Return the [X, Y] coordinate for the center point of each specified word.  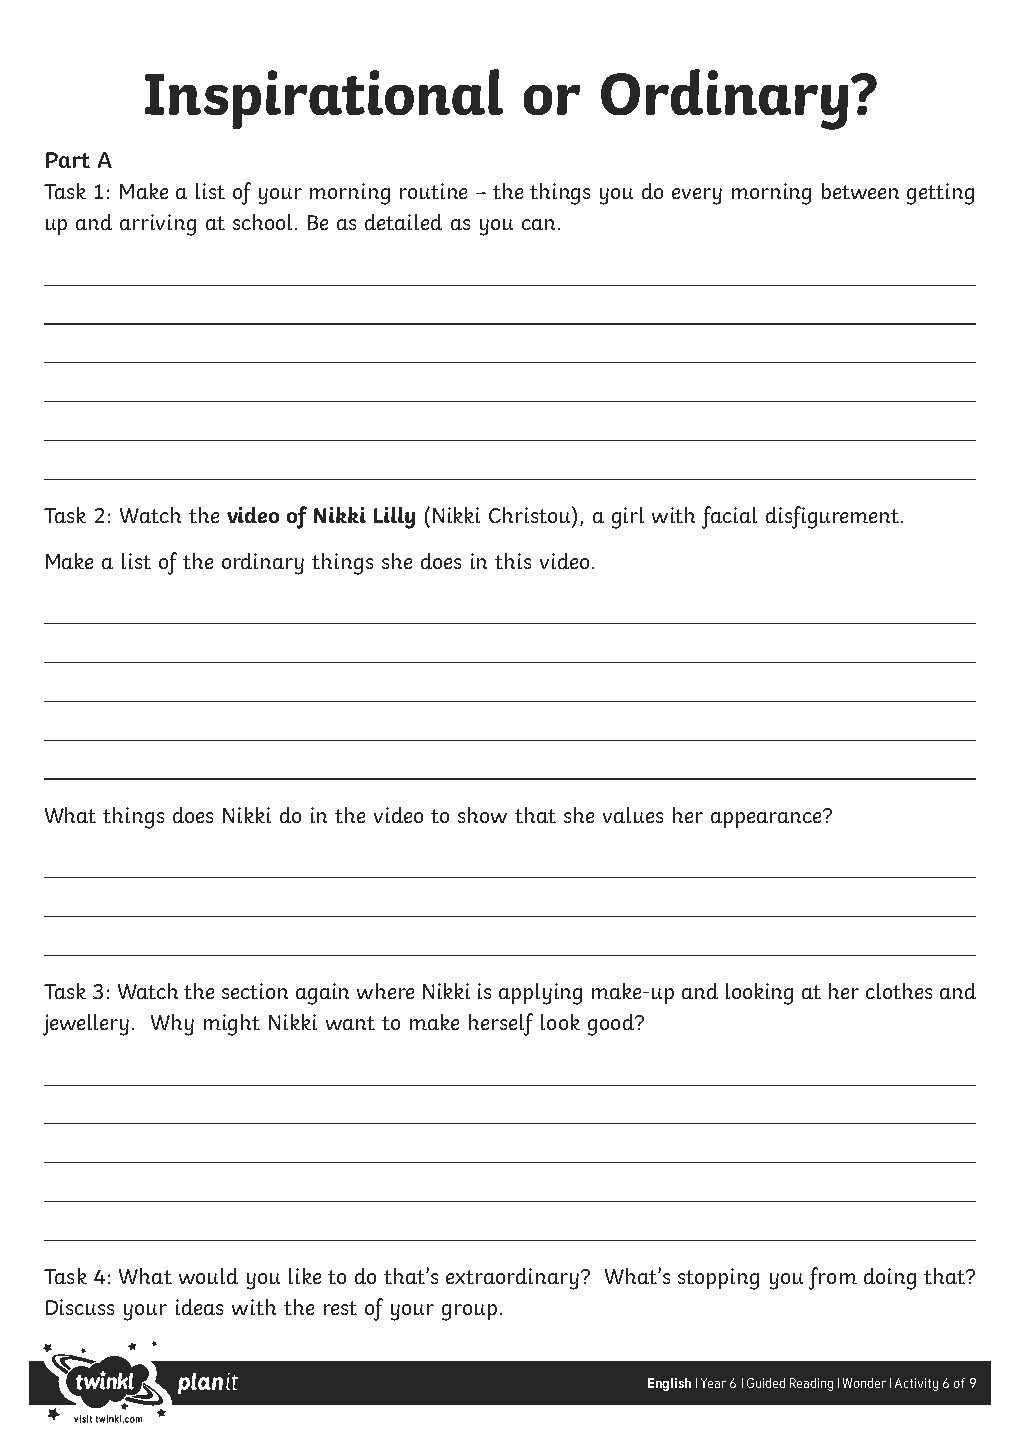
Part [68, 160]
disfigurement [832, 517]
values [633, 815]
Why [172, 1025]
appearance [767, 819]
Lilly [394, 518]
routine [433, 191]
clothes [899, 991]
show [482, 815]
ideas [199, 1307]
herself [501, 1024]
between [860, 191]
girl [628, 518]
